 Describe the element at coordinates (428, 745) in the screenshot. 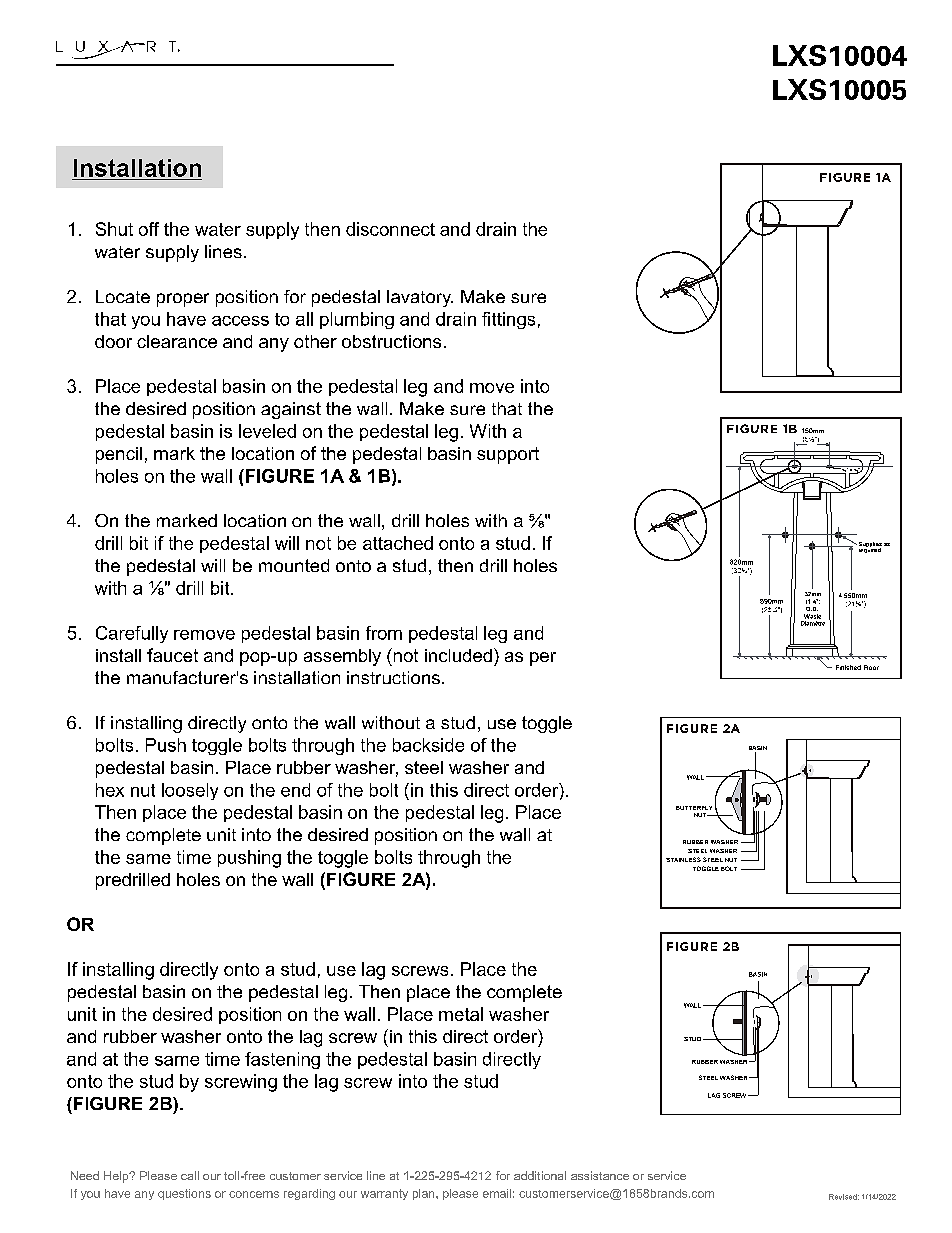

I see `backside` at that location.
